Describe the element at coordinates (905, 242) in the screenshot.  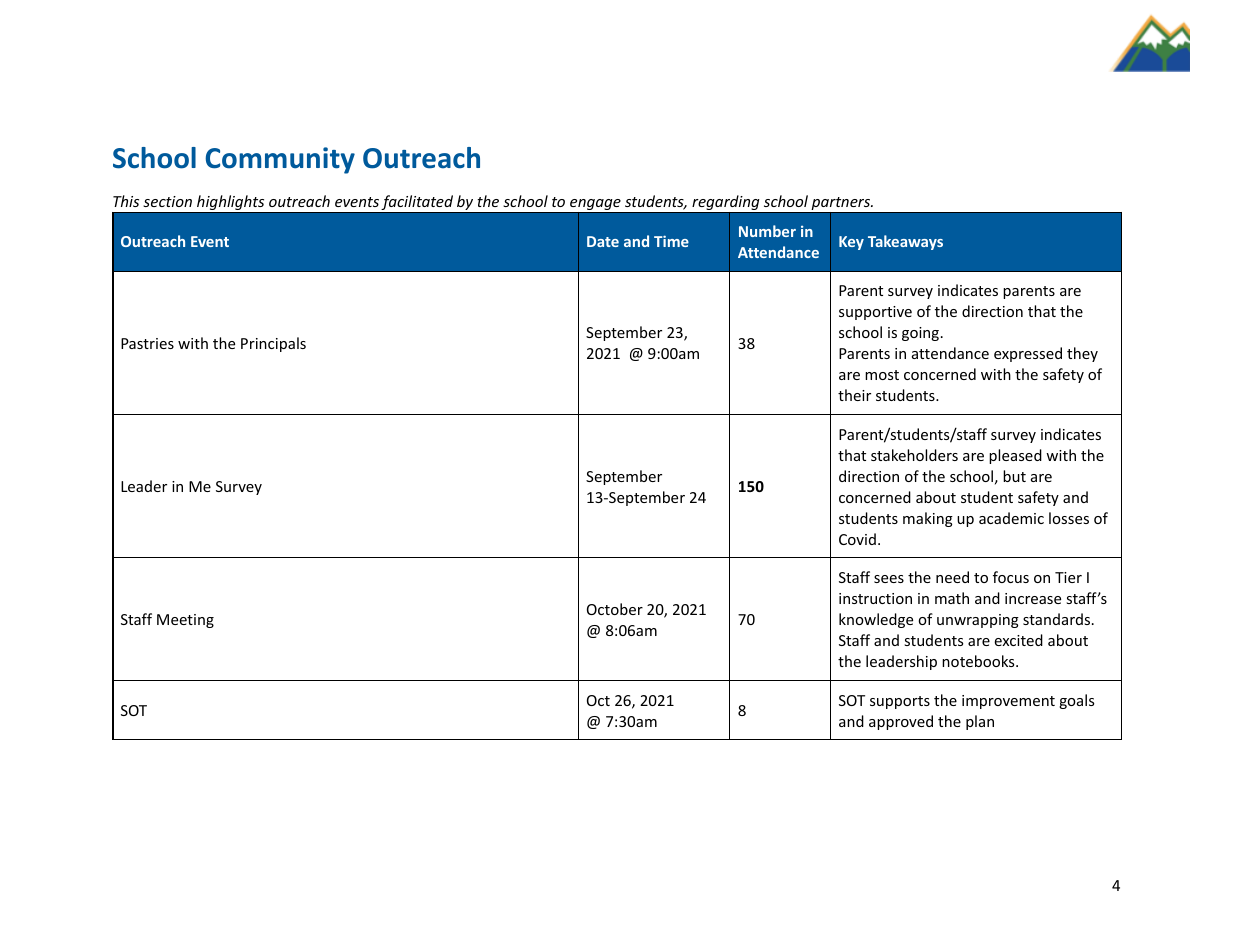
I see `Takeaways` at that location.
